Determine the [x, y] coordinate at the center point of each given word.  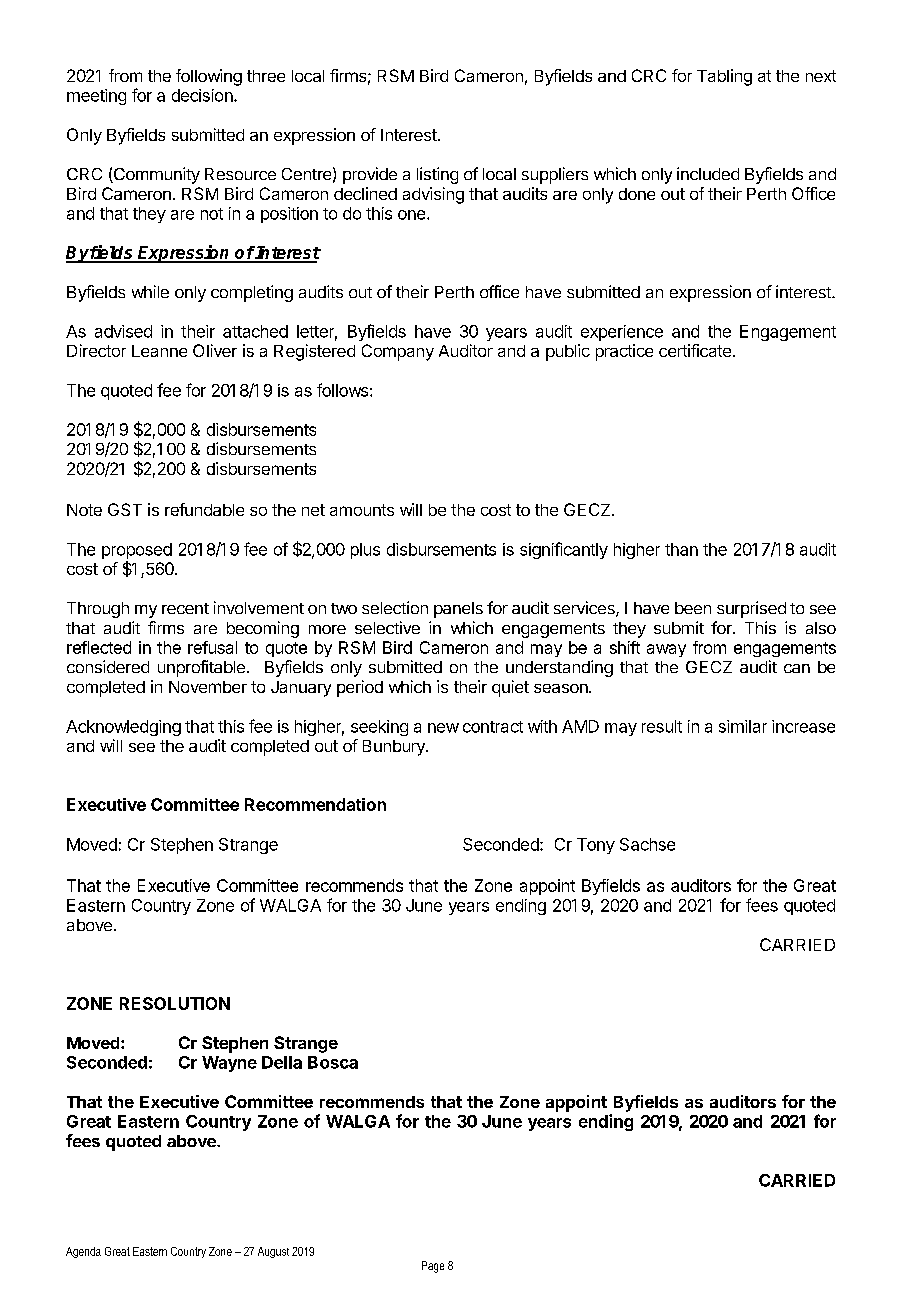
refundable [204, 509]
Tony [596, 846]
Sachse [647, 844]
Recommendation [315, 804]
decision [203, 95]
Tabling [724, 77]
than [681, 549]
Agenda [83, 1252]
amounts [362, 510]
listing [437, 175]
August [273, 1252]
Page [433, 1267]
